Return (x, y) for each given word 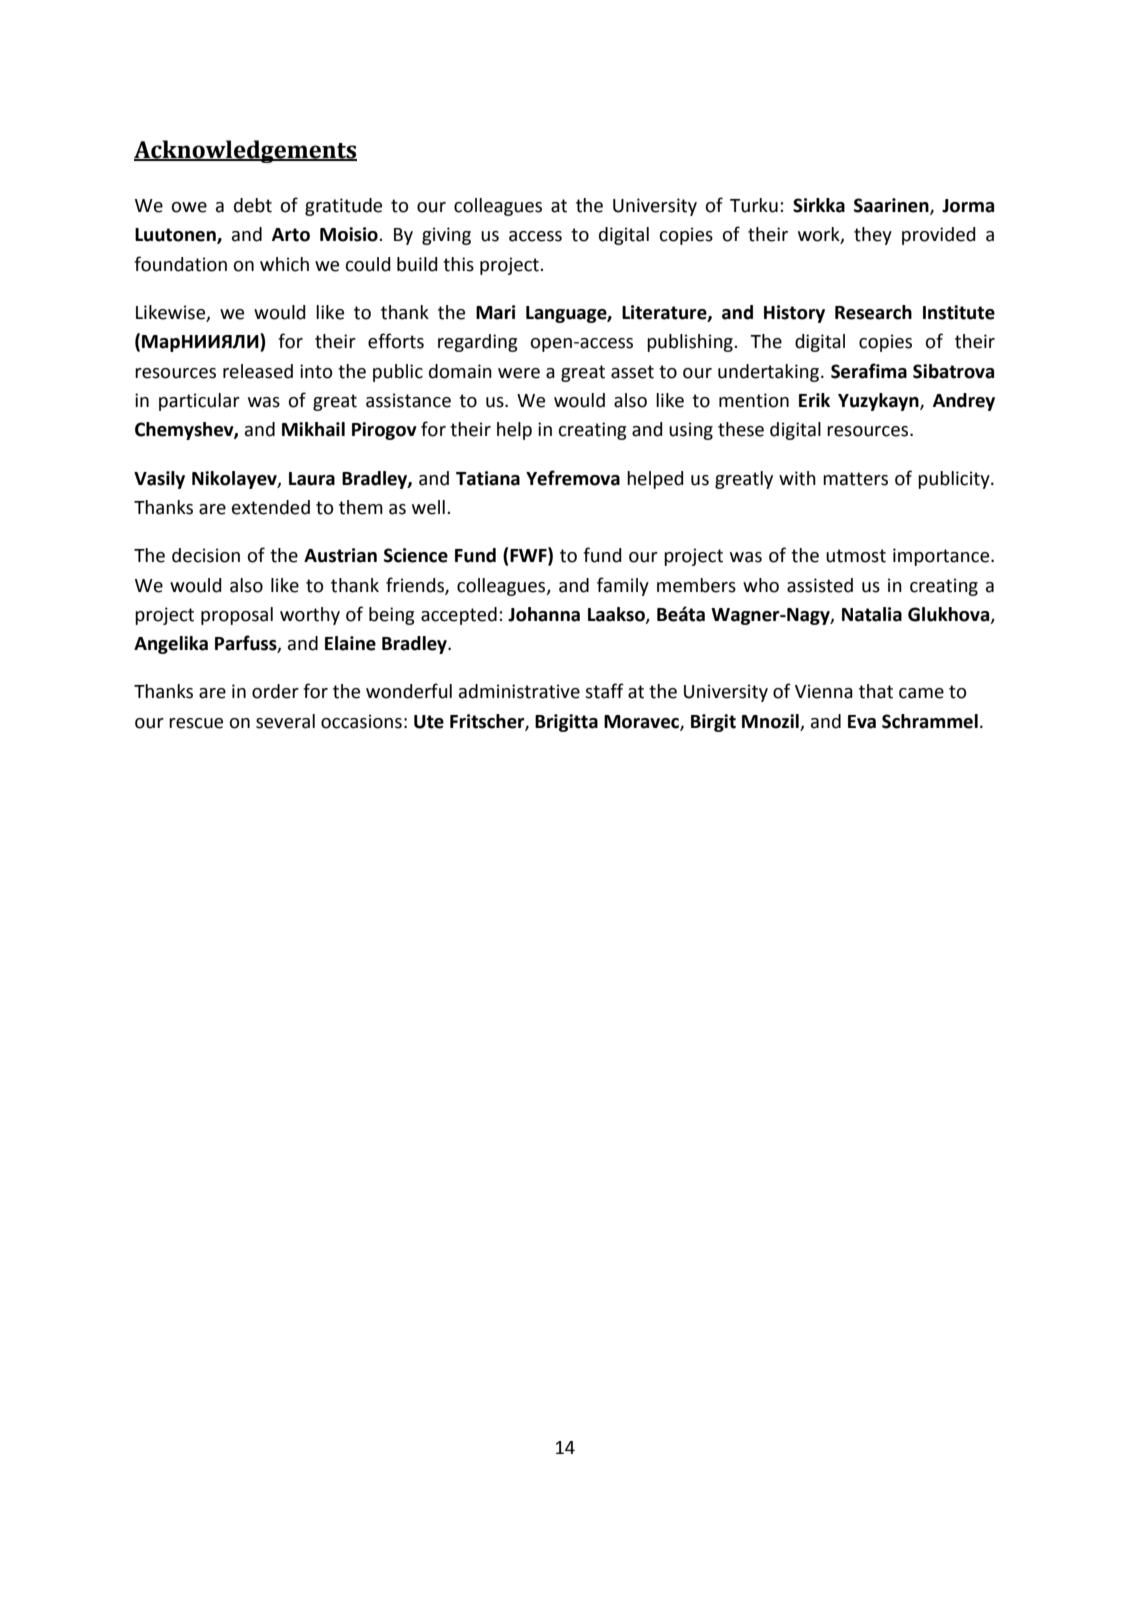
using (691, 431)
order (275, 691)
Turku (754, 205)
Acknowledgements (245, 151)
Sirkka (819, 205)
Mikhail (313, 429)
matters (855, 479)
